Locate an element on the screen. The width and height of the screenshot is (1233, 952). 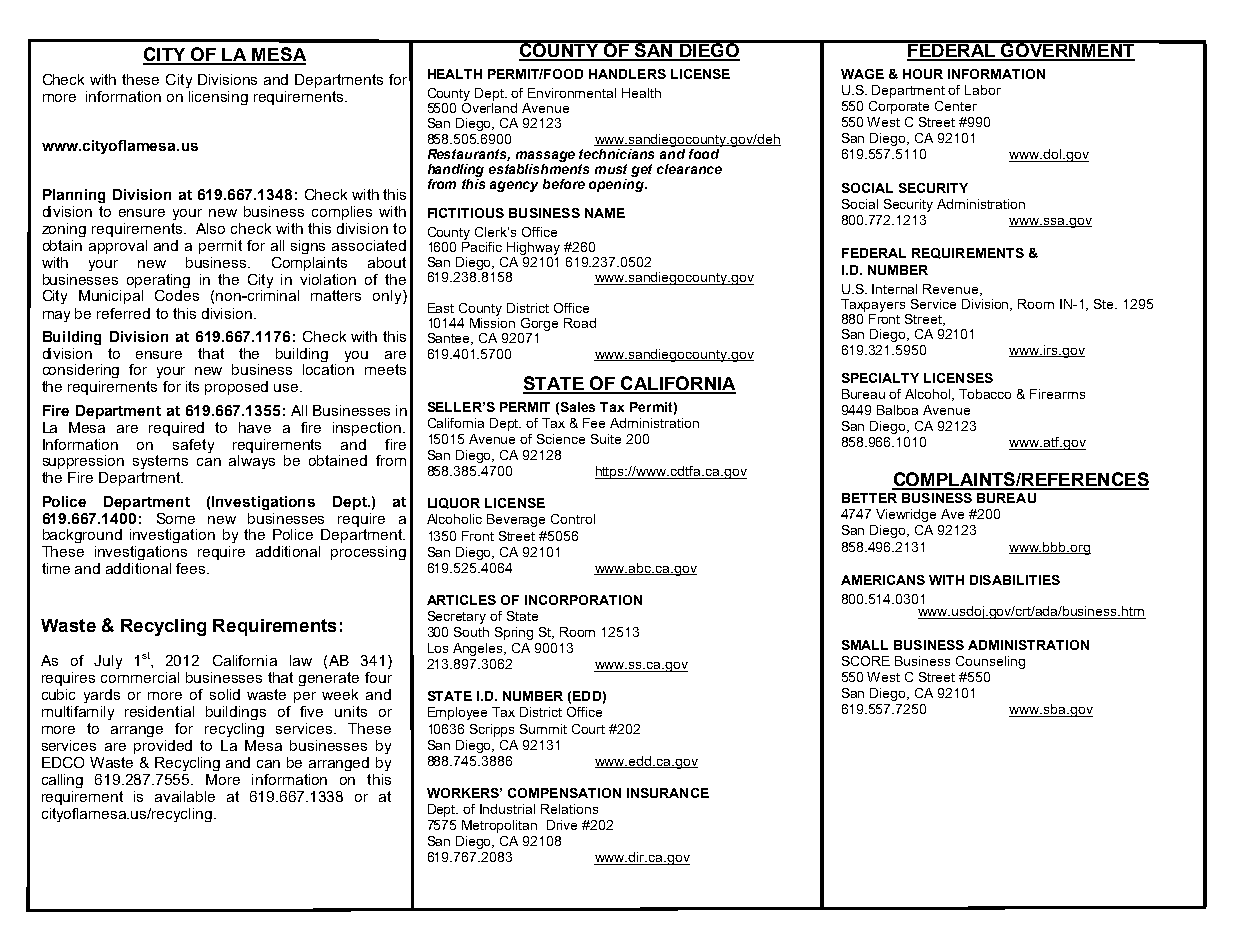
licensing is located at coordinates (218, 98).
